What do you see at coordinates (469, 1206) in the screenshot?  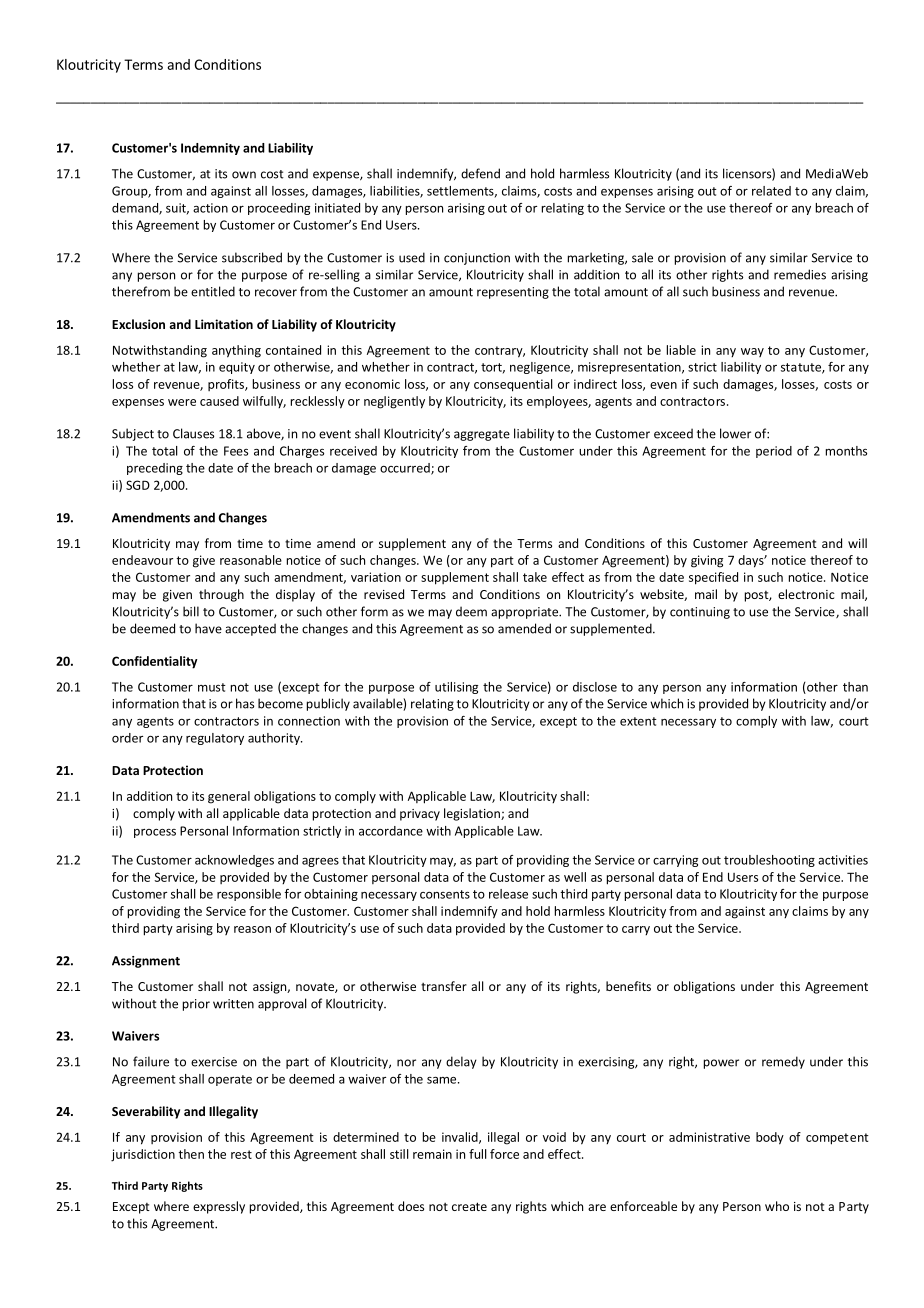 I see `create` at bounding box center [469, 1206].
